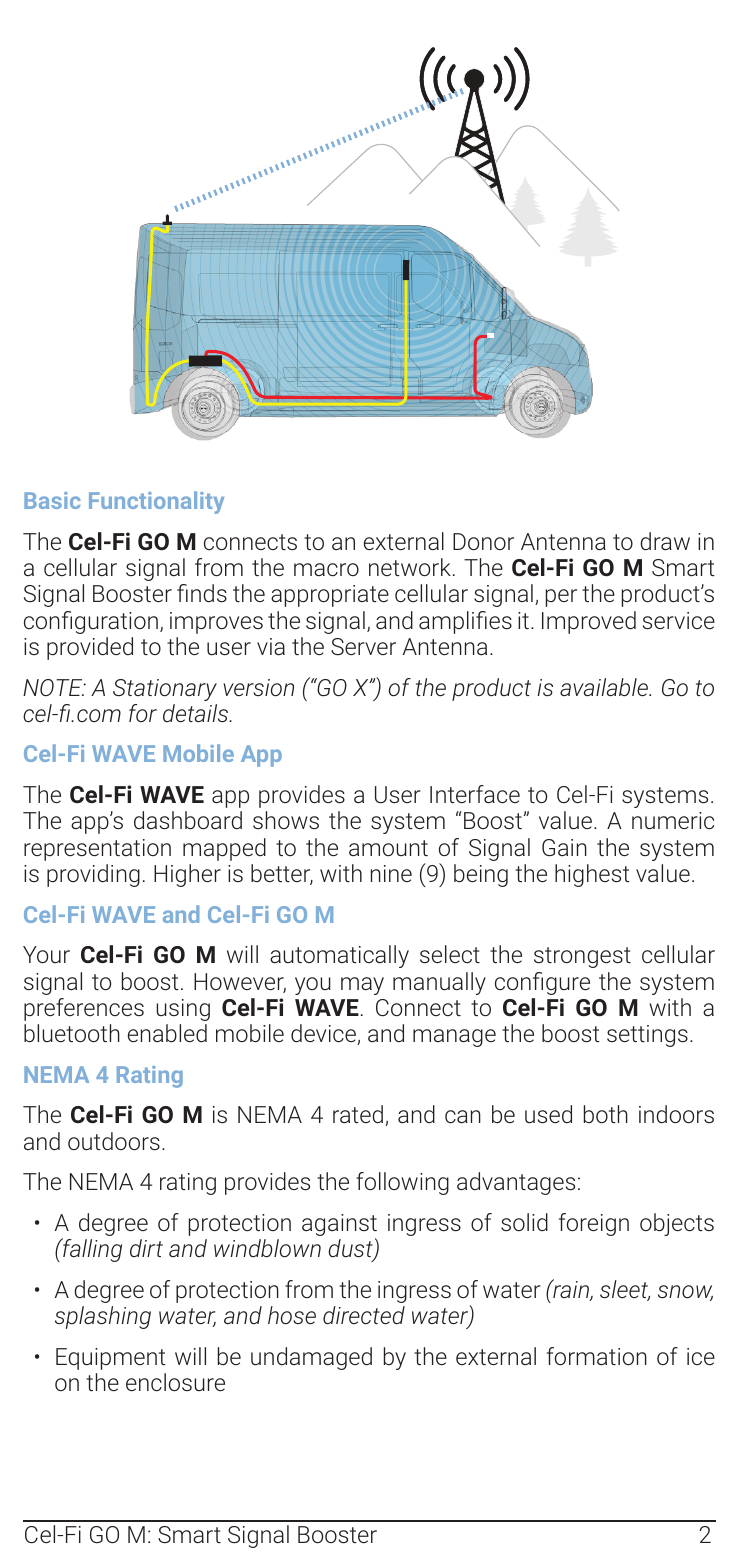 This image has width=739, height=1568. Describe the element at coordinates (46, 954) in the image. I see `Your` at that location.
